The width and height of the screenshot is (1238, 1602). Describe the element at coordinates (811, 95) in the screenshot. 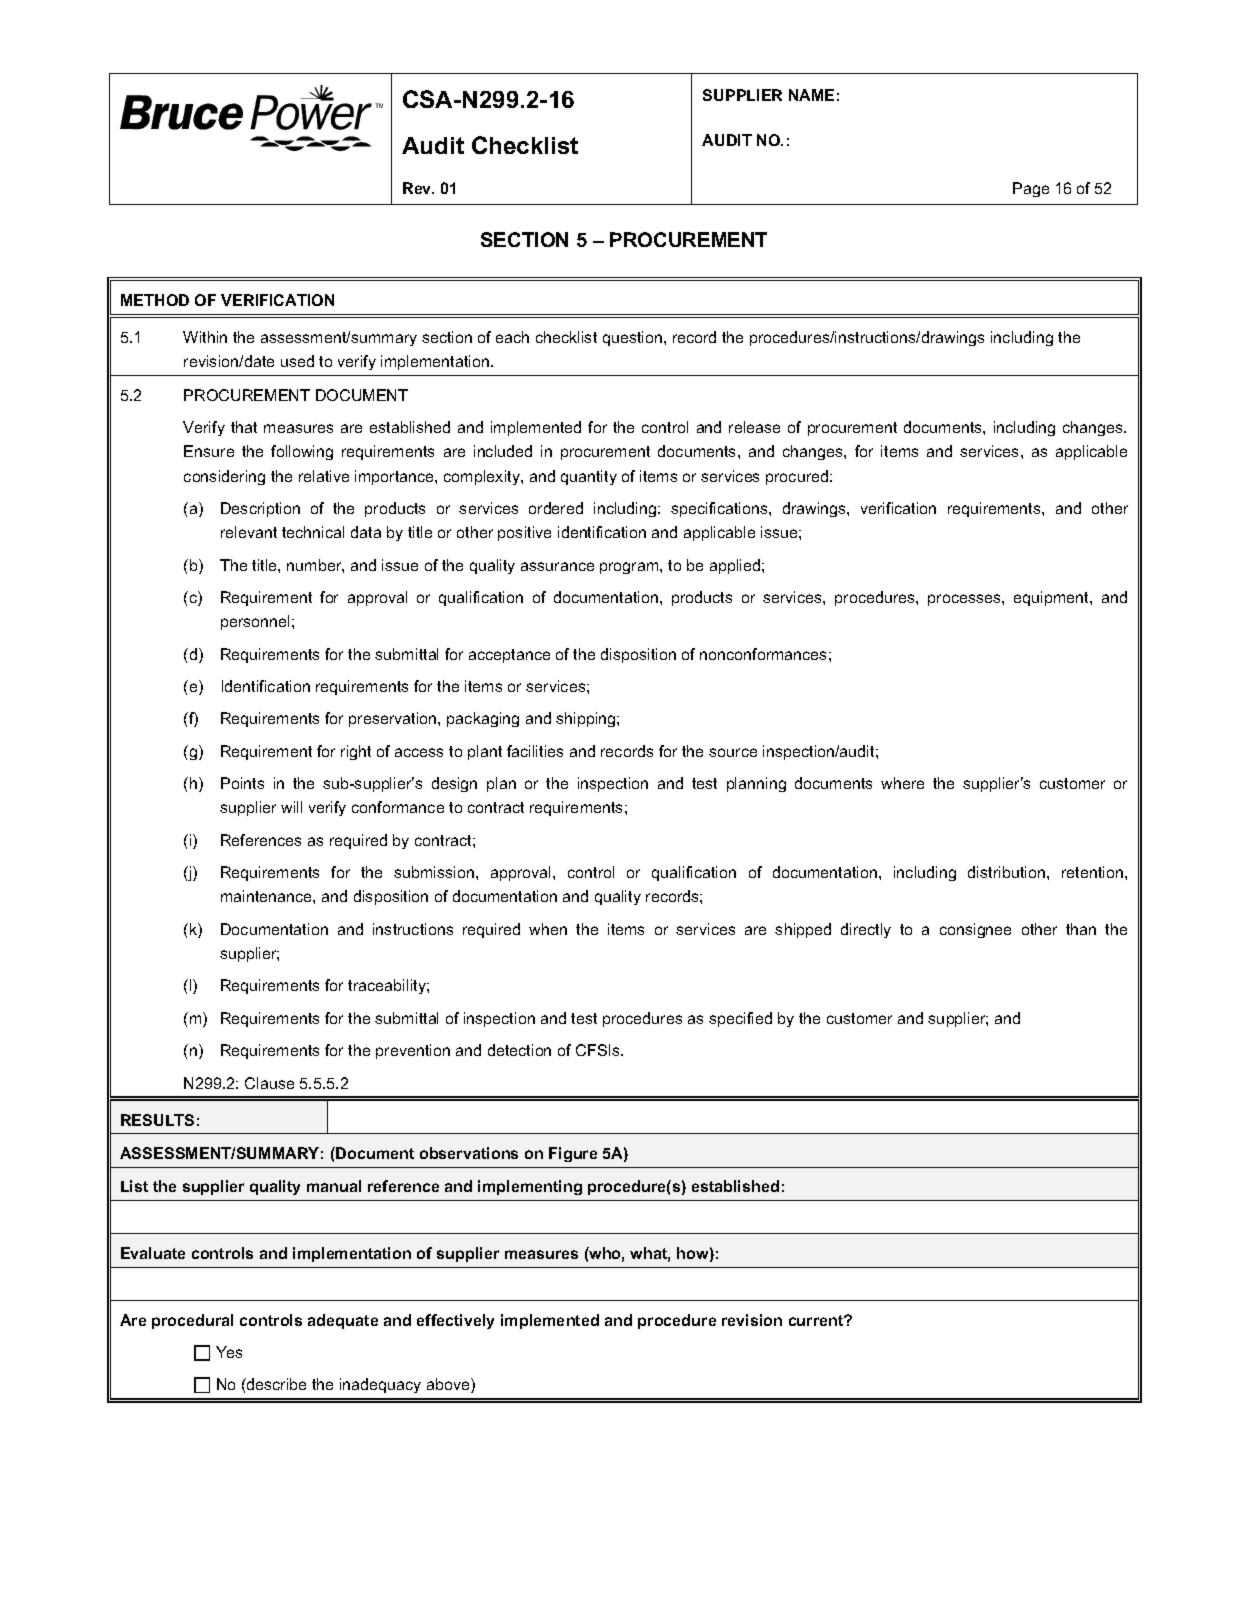

I see `NAME` at that location.
